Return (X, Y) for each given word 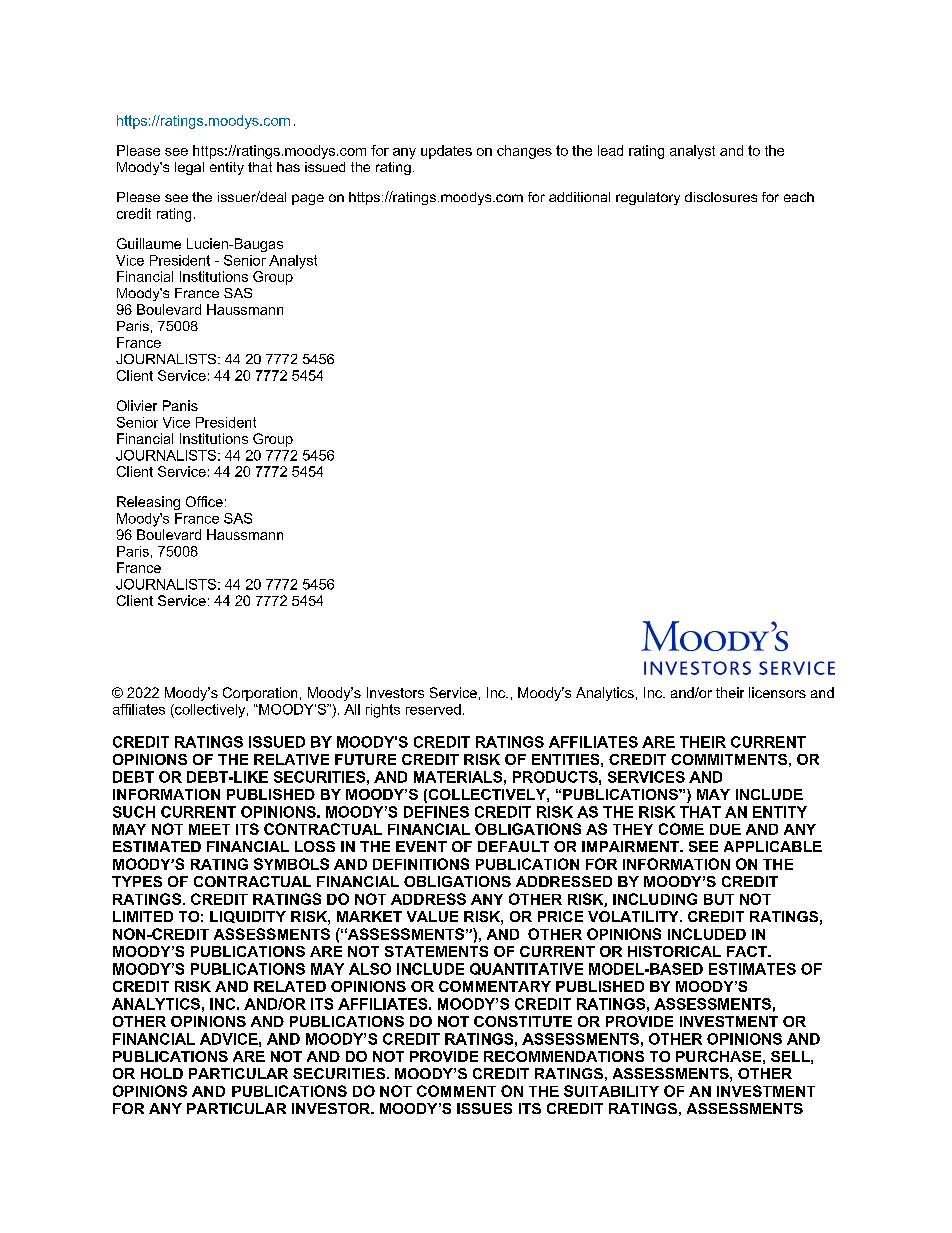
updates (446, 152)
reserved (433, 709)
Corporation (260, 694)
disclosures (721, 197)
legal (189, 168)
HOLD (162, 1073)
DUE (725, 829)
